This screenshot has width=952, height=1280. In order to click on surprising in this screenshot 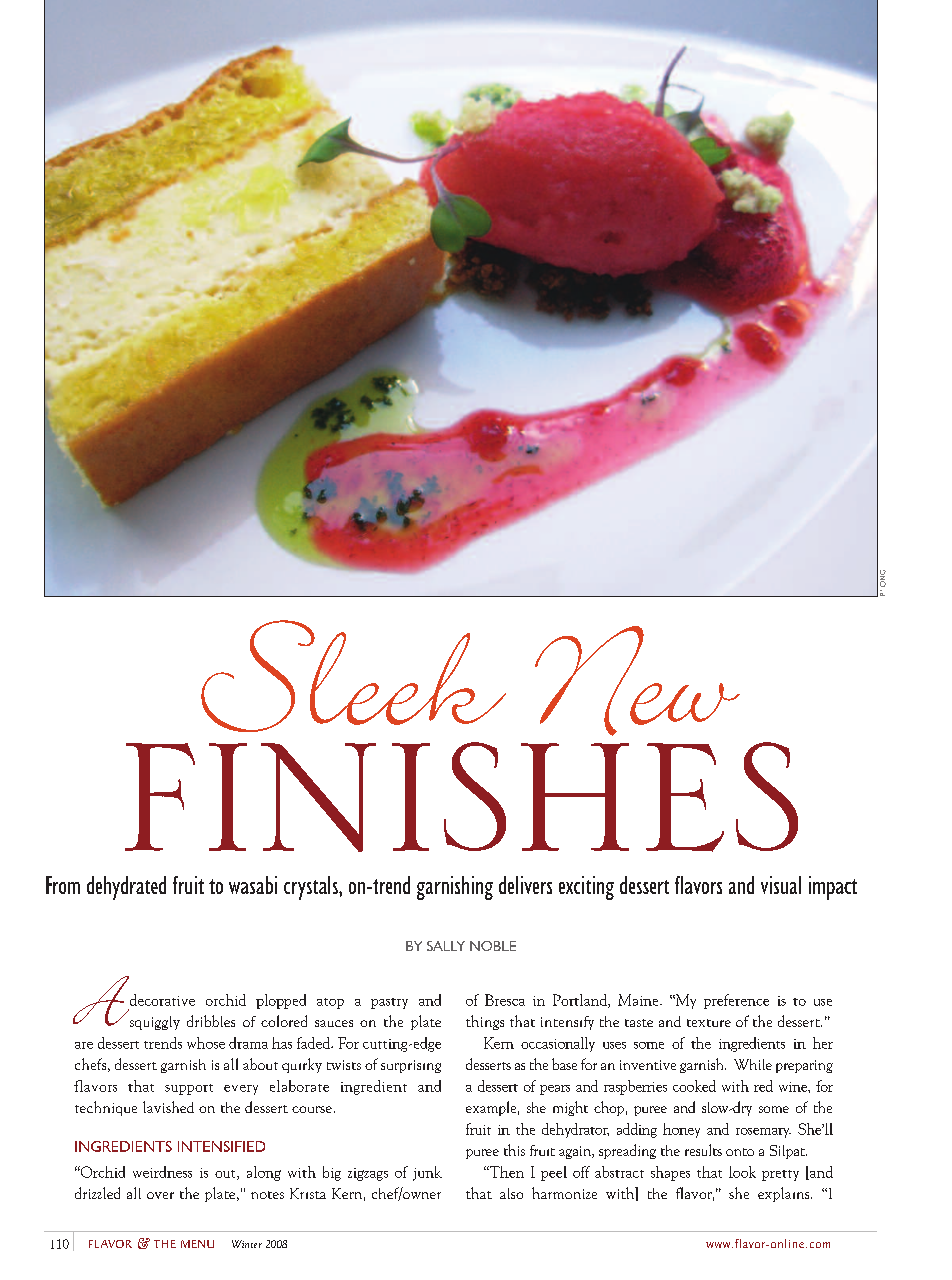, I will do `click(411, 1066)`.
